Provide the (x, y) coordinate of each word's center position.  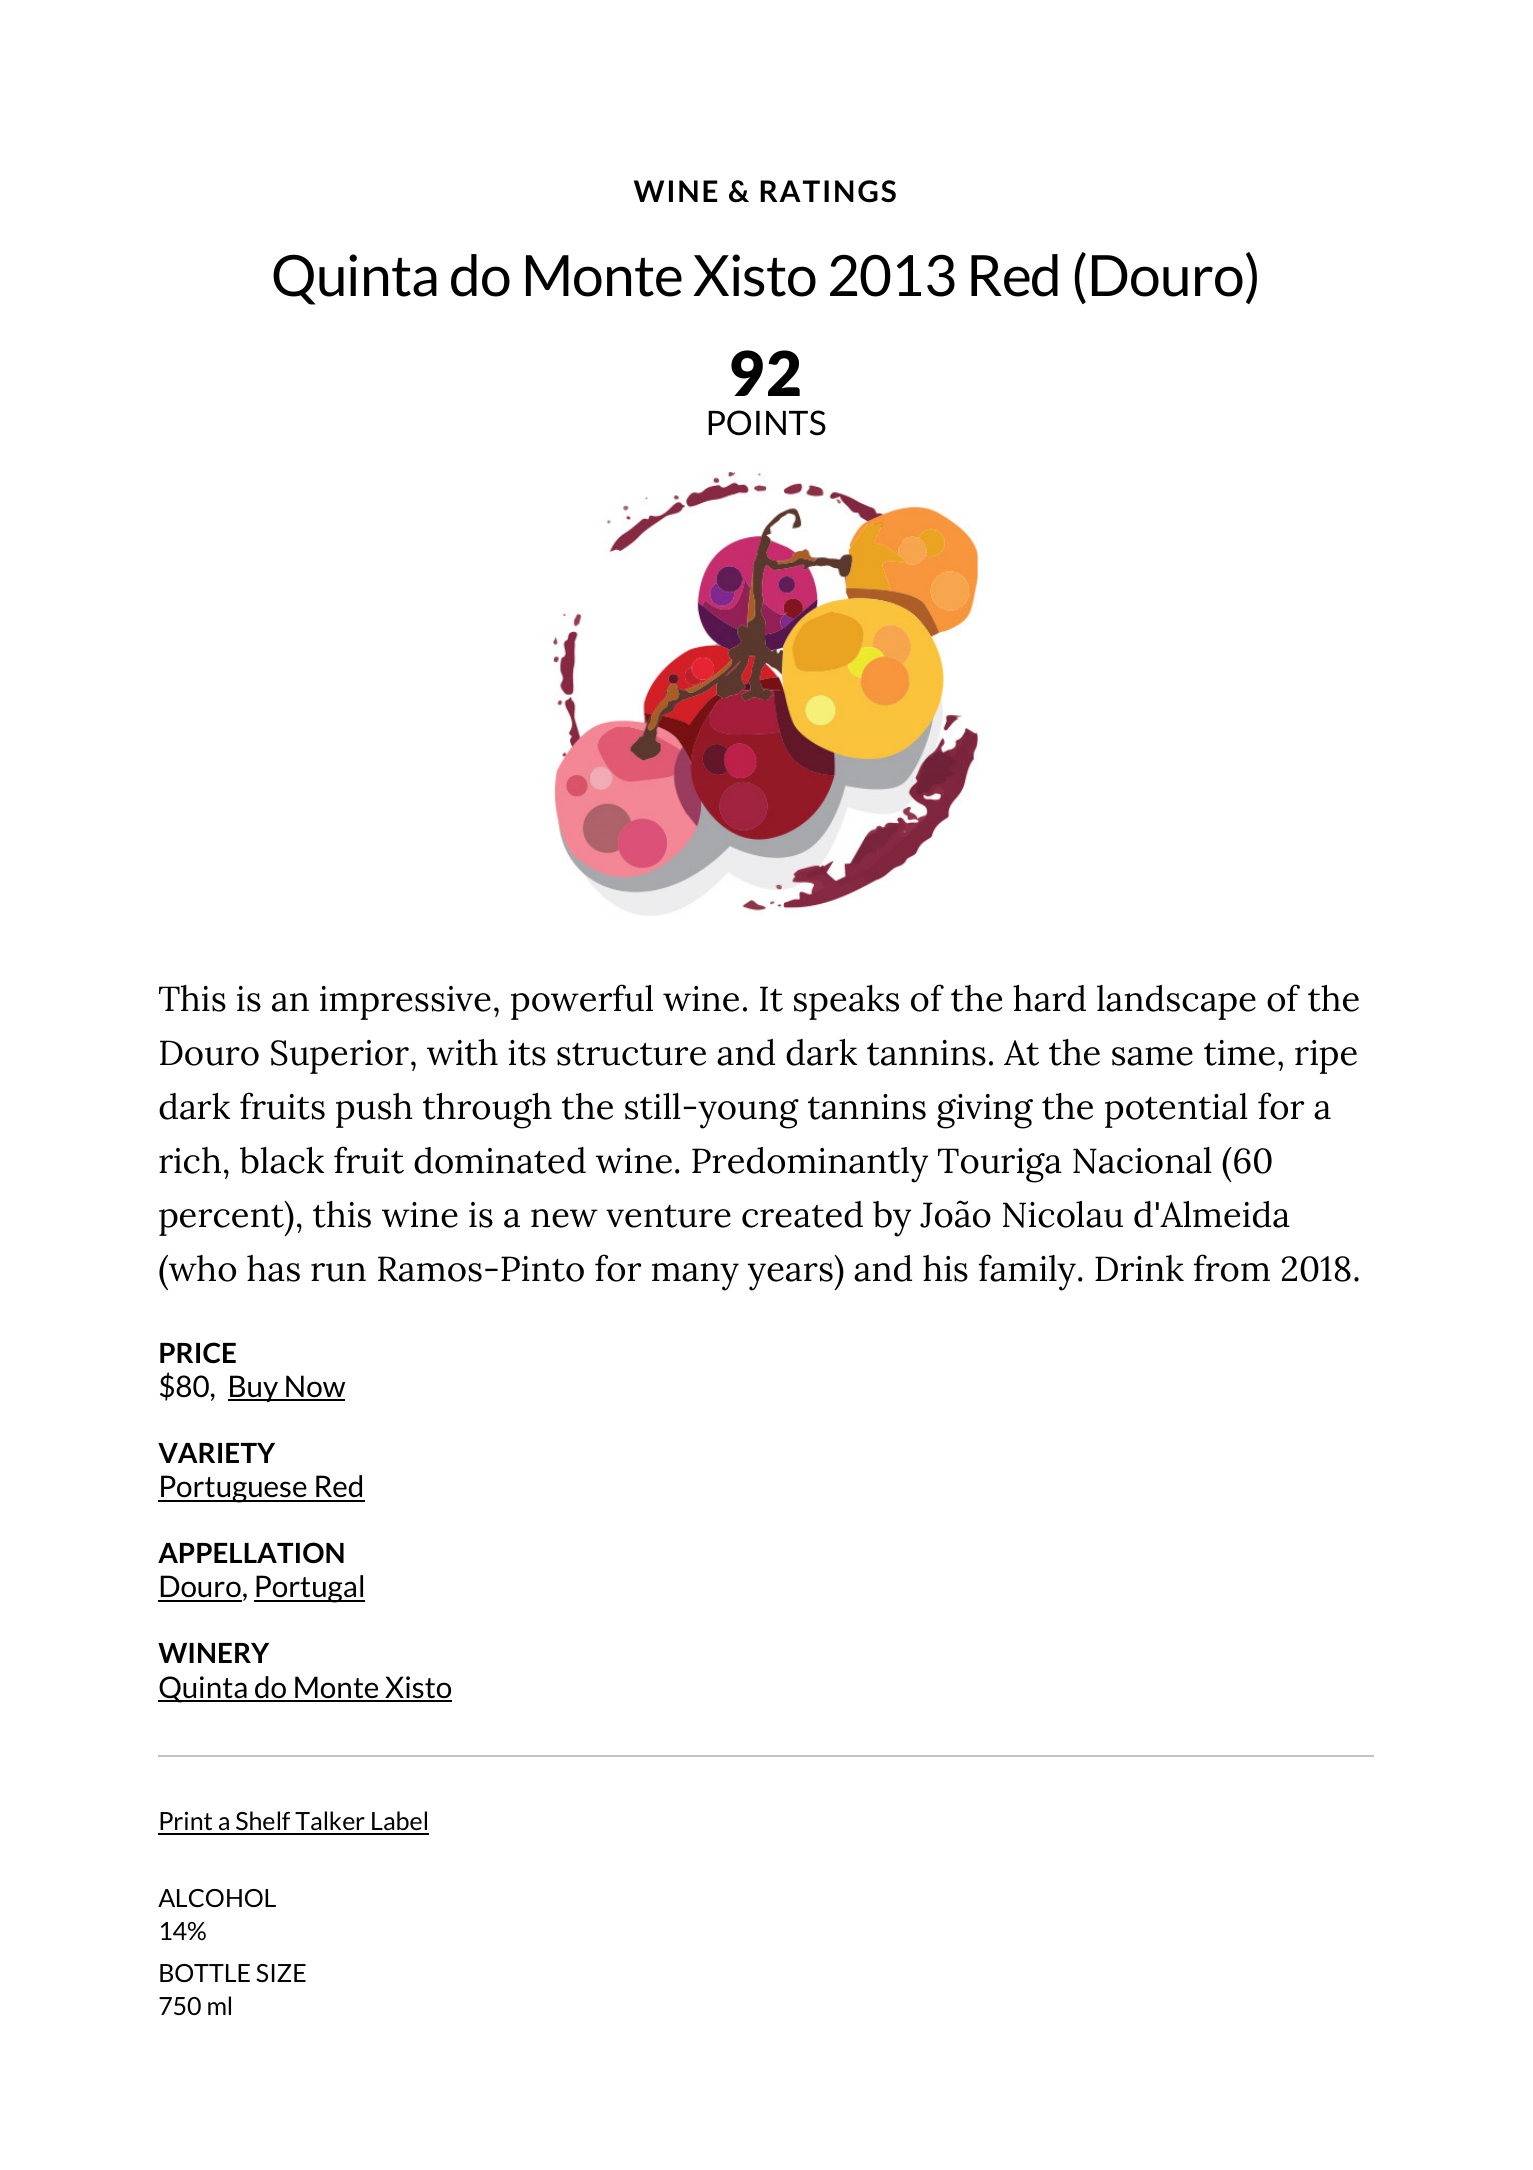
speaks (846, 1002)
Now (314, 1387)
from (1232, 1268)
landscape (1176, 1002)
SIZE (281, 1973)
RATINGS (828, 191)
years (791, 1277)
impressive (405, 1003)
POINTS (767, 423)
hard (1049, 998)
